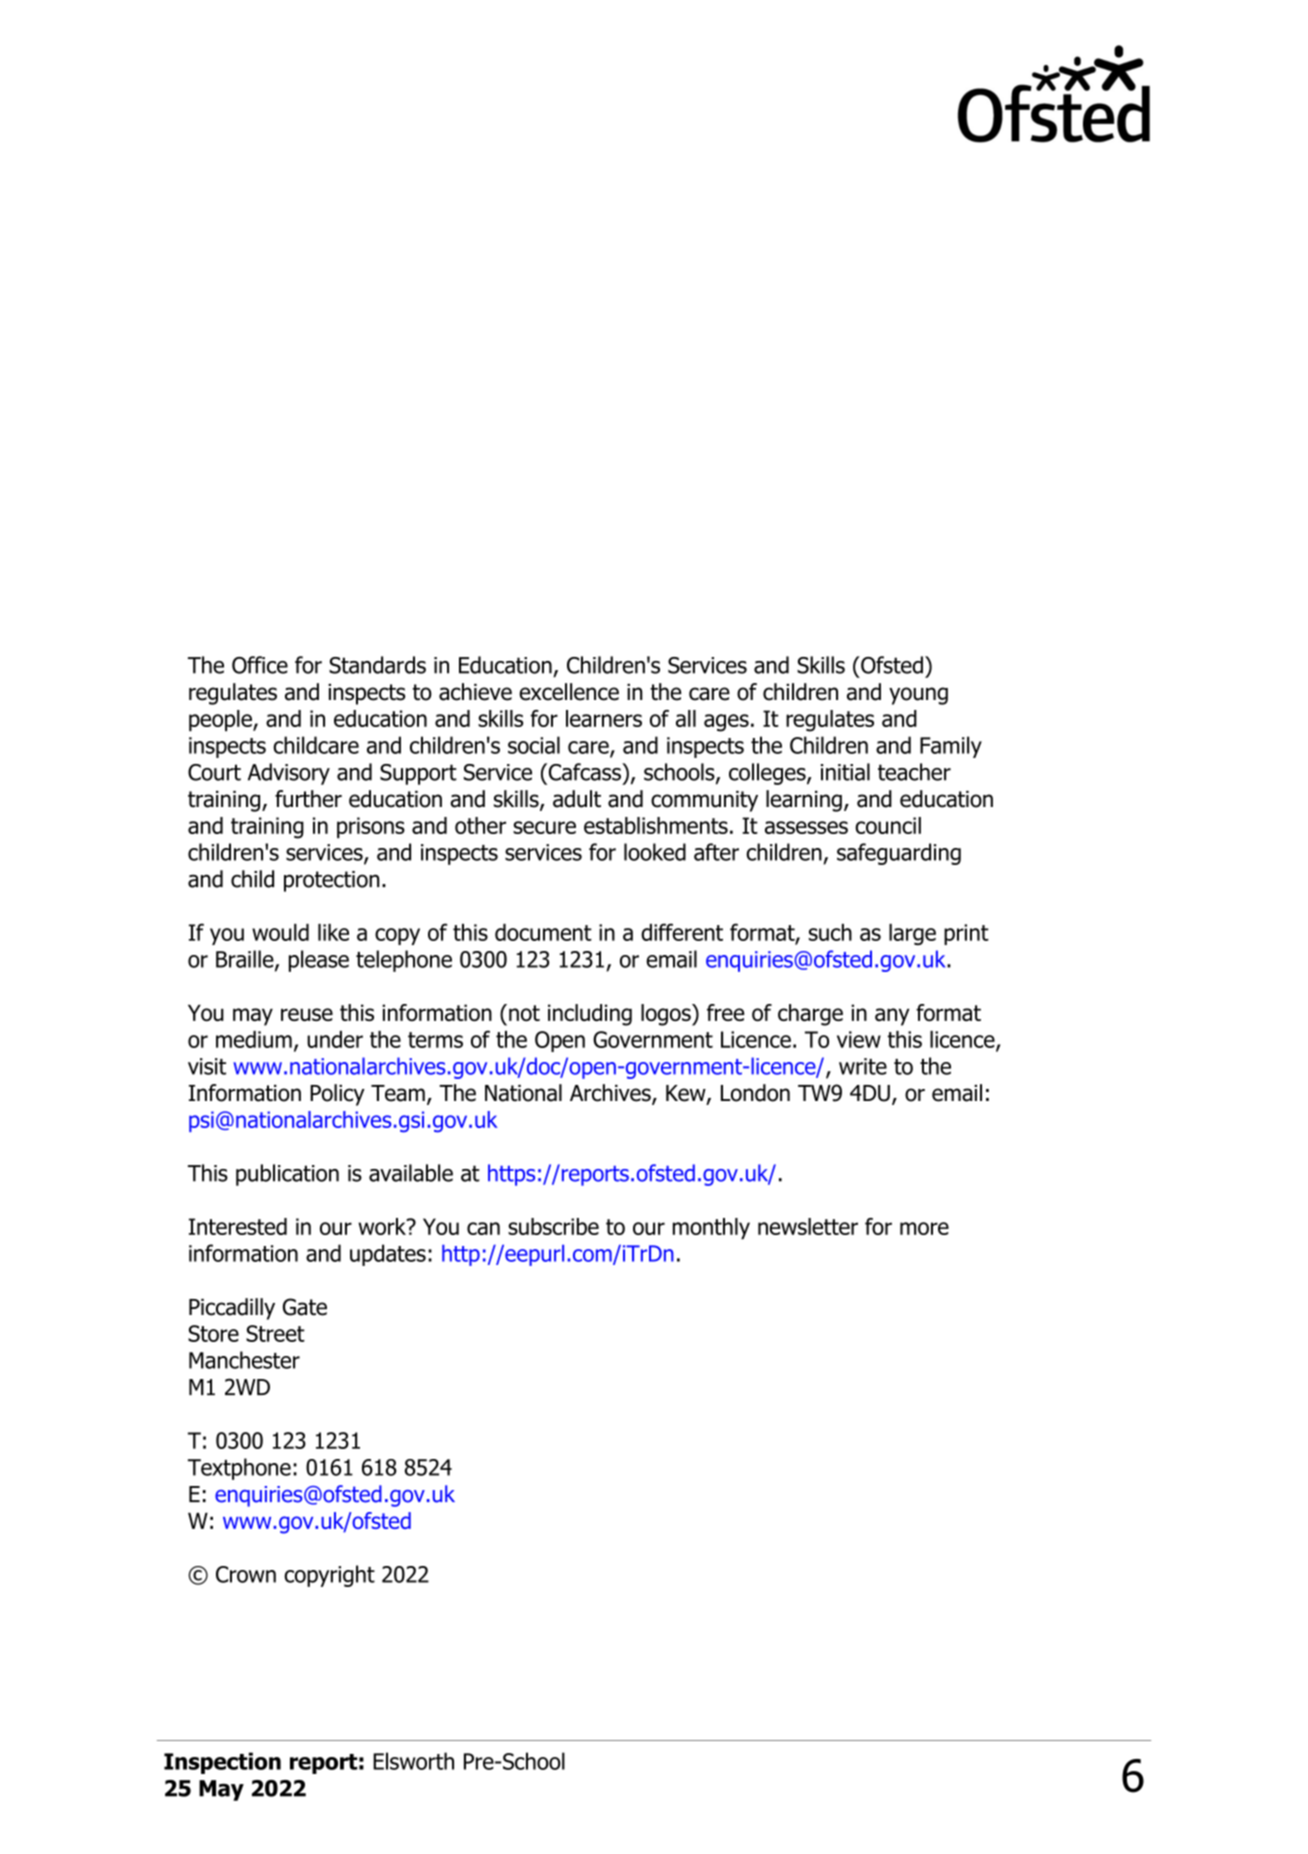 This page has height=1854, width=1308. What do you see at coordinates (244, 1360) in the page?
I see `Manchester` at bounding box center [244, 1360].
